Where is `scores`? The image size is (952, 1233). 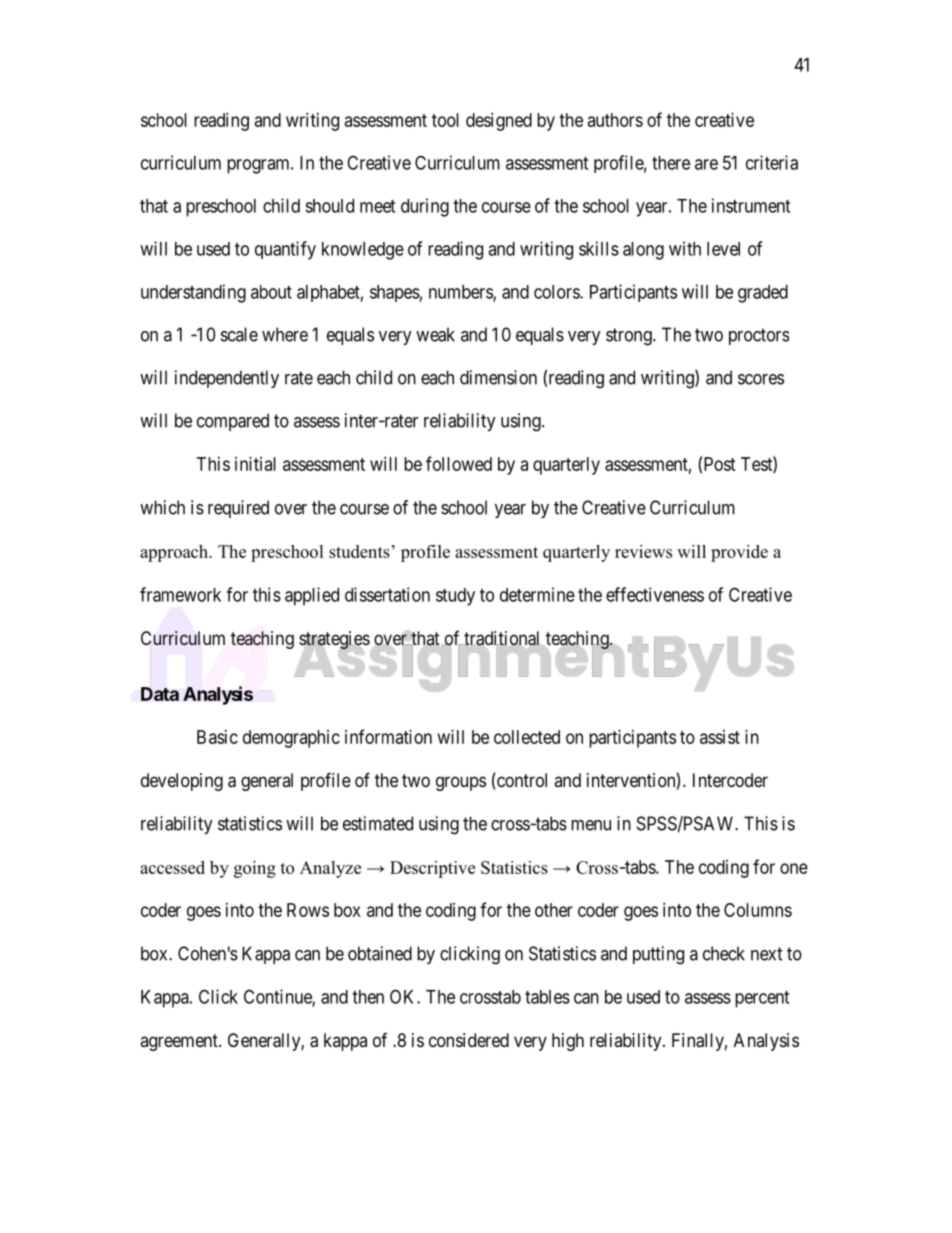 scores is located at coordinates (761, 379).
